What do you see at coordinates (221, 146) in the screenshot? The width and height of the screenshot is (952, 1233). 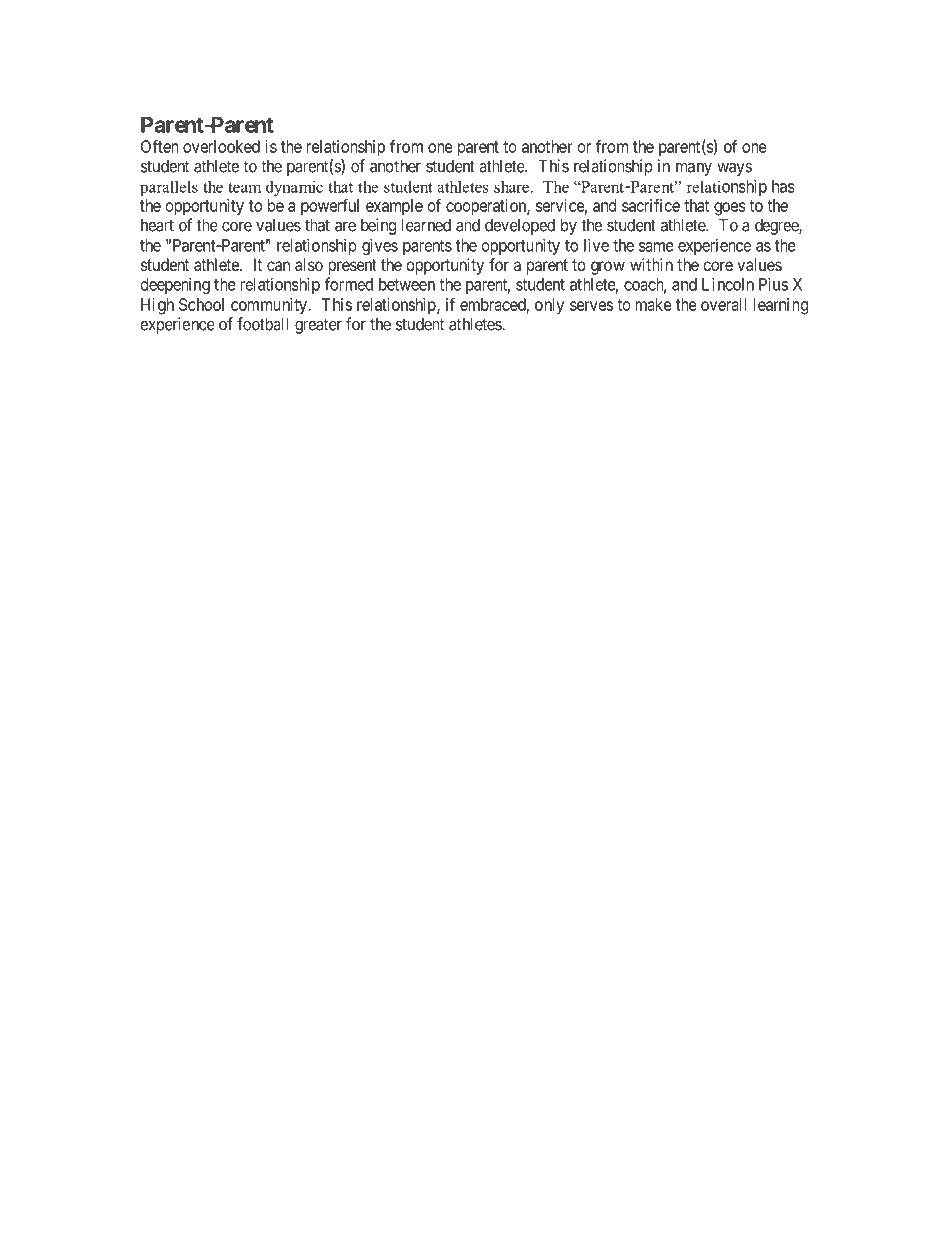 I see `overlooked` at bounding box center [221, 146].
